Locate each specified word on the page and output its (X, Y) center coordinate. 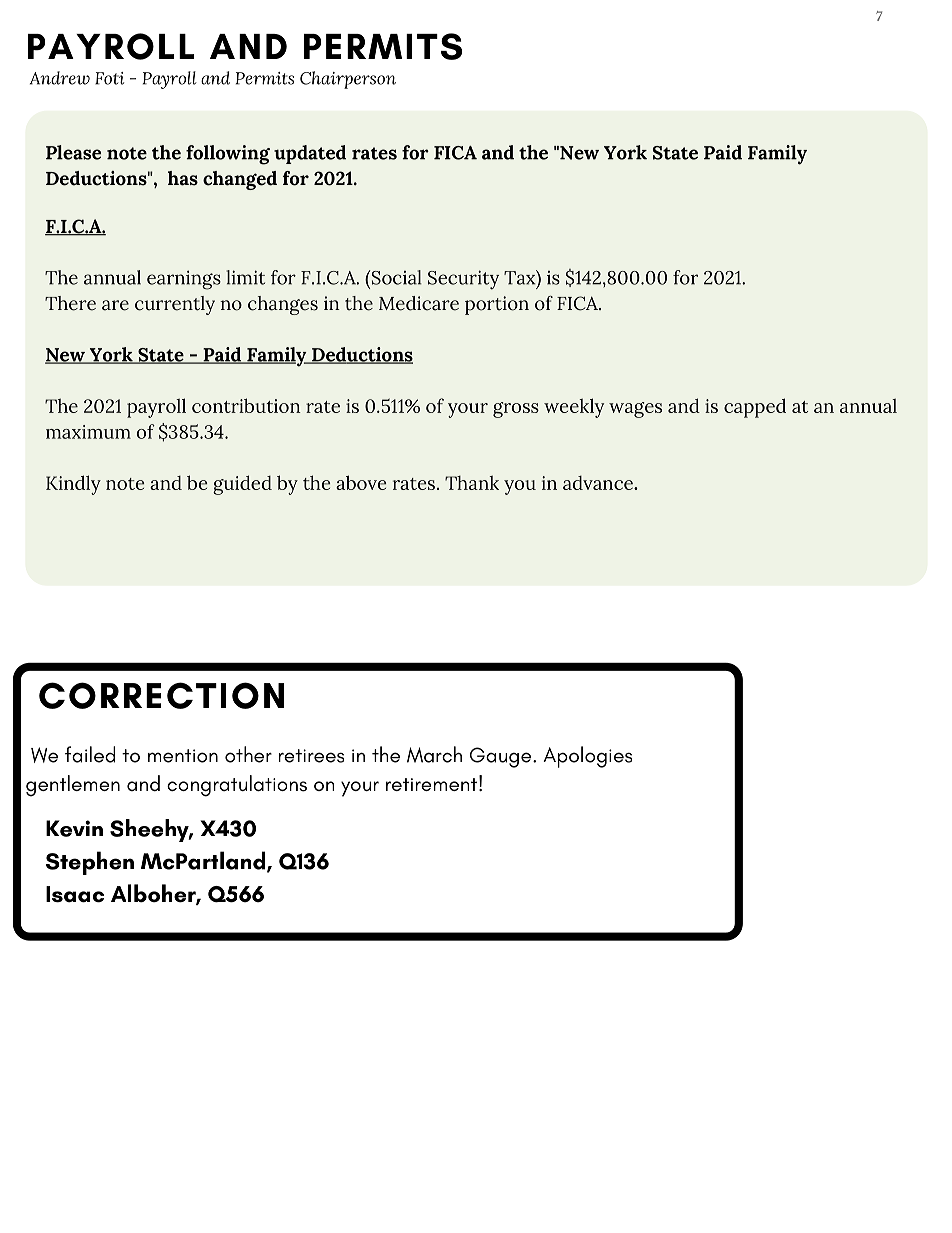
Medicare (419, 303)
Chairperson (348, 80)
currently (175, 305)
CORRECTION (161, 695)
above (361, 482)
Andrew (60, 78)
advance (599, 483)
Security (463, 280)
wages (635, 410)
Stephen (90, 863)
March (434, 754)
